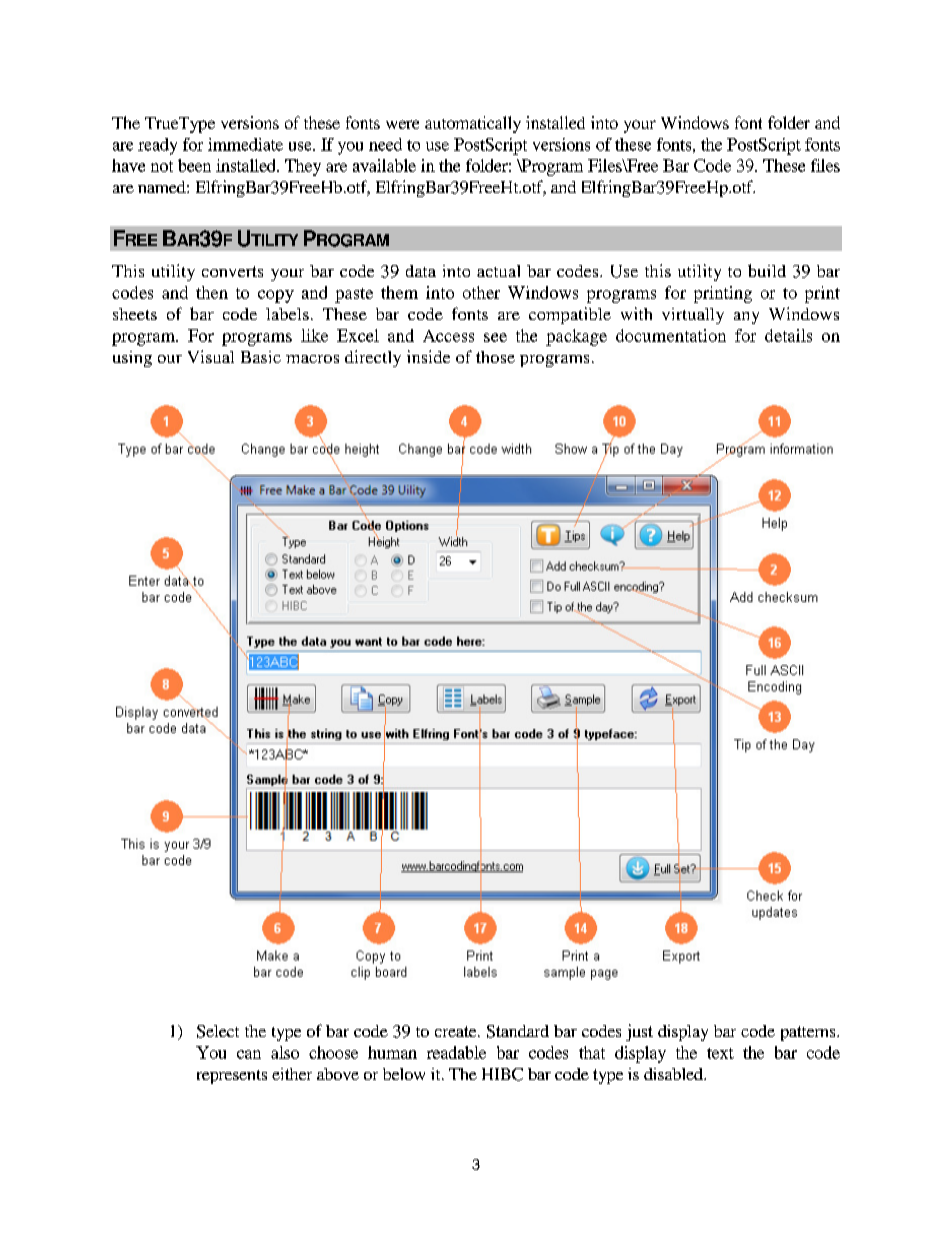  Describe the element at coordinates (249, 1054) in the image. I see `can` at that location.
